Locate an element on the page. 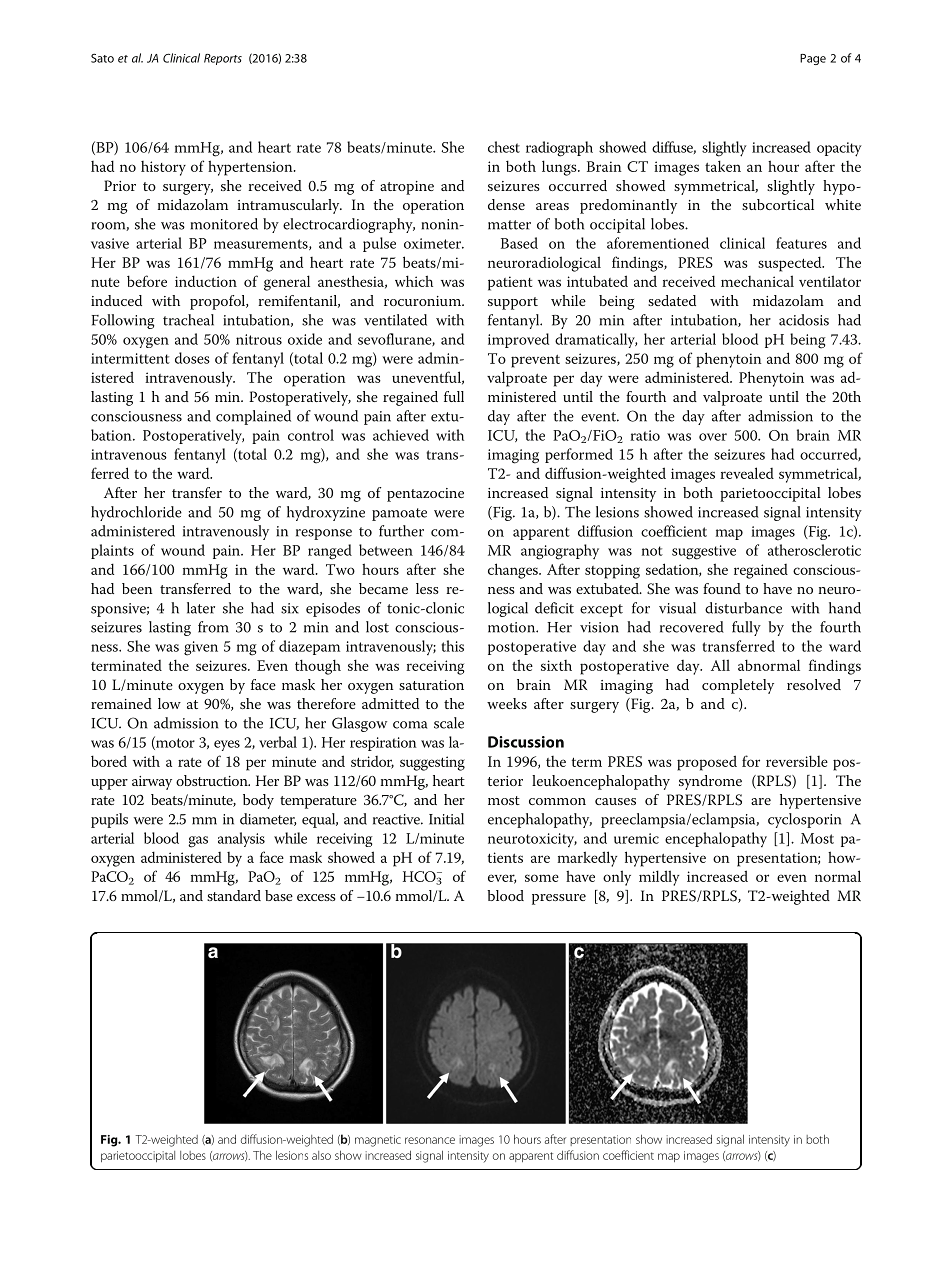 The height and width of the document is (1265, 952). eyes is located at coordinates (227, 745).
